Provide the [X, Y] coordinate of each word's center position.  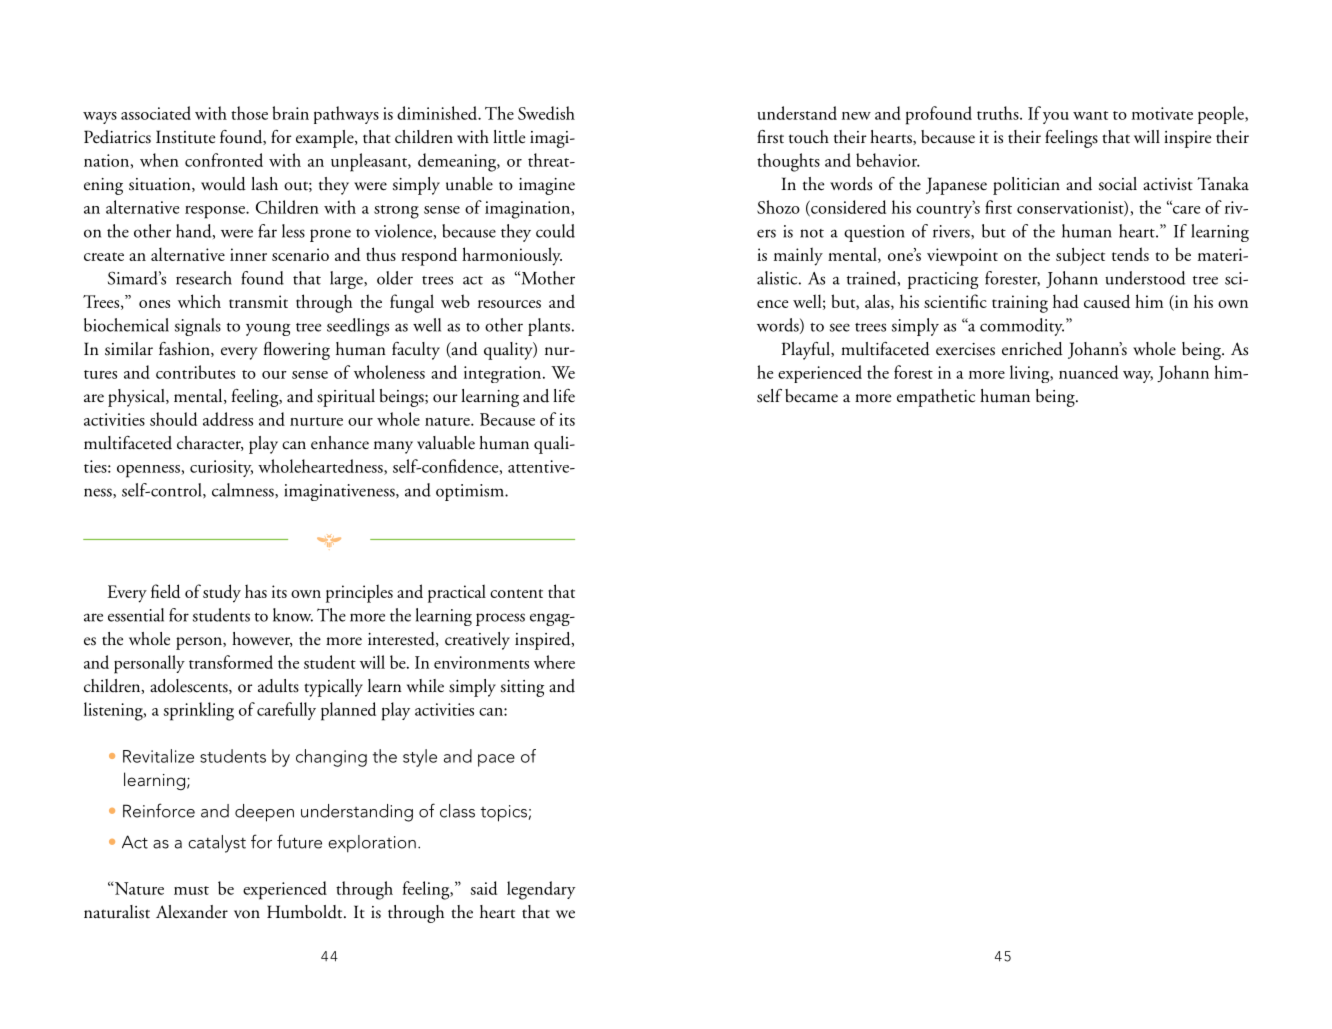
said [484, 888]
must [191, 890]
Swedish [546, 113]
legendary [541, 890]
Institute [185, 137]
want [1090, 115]
